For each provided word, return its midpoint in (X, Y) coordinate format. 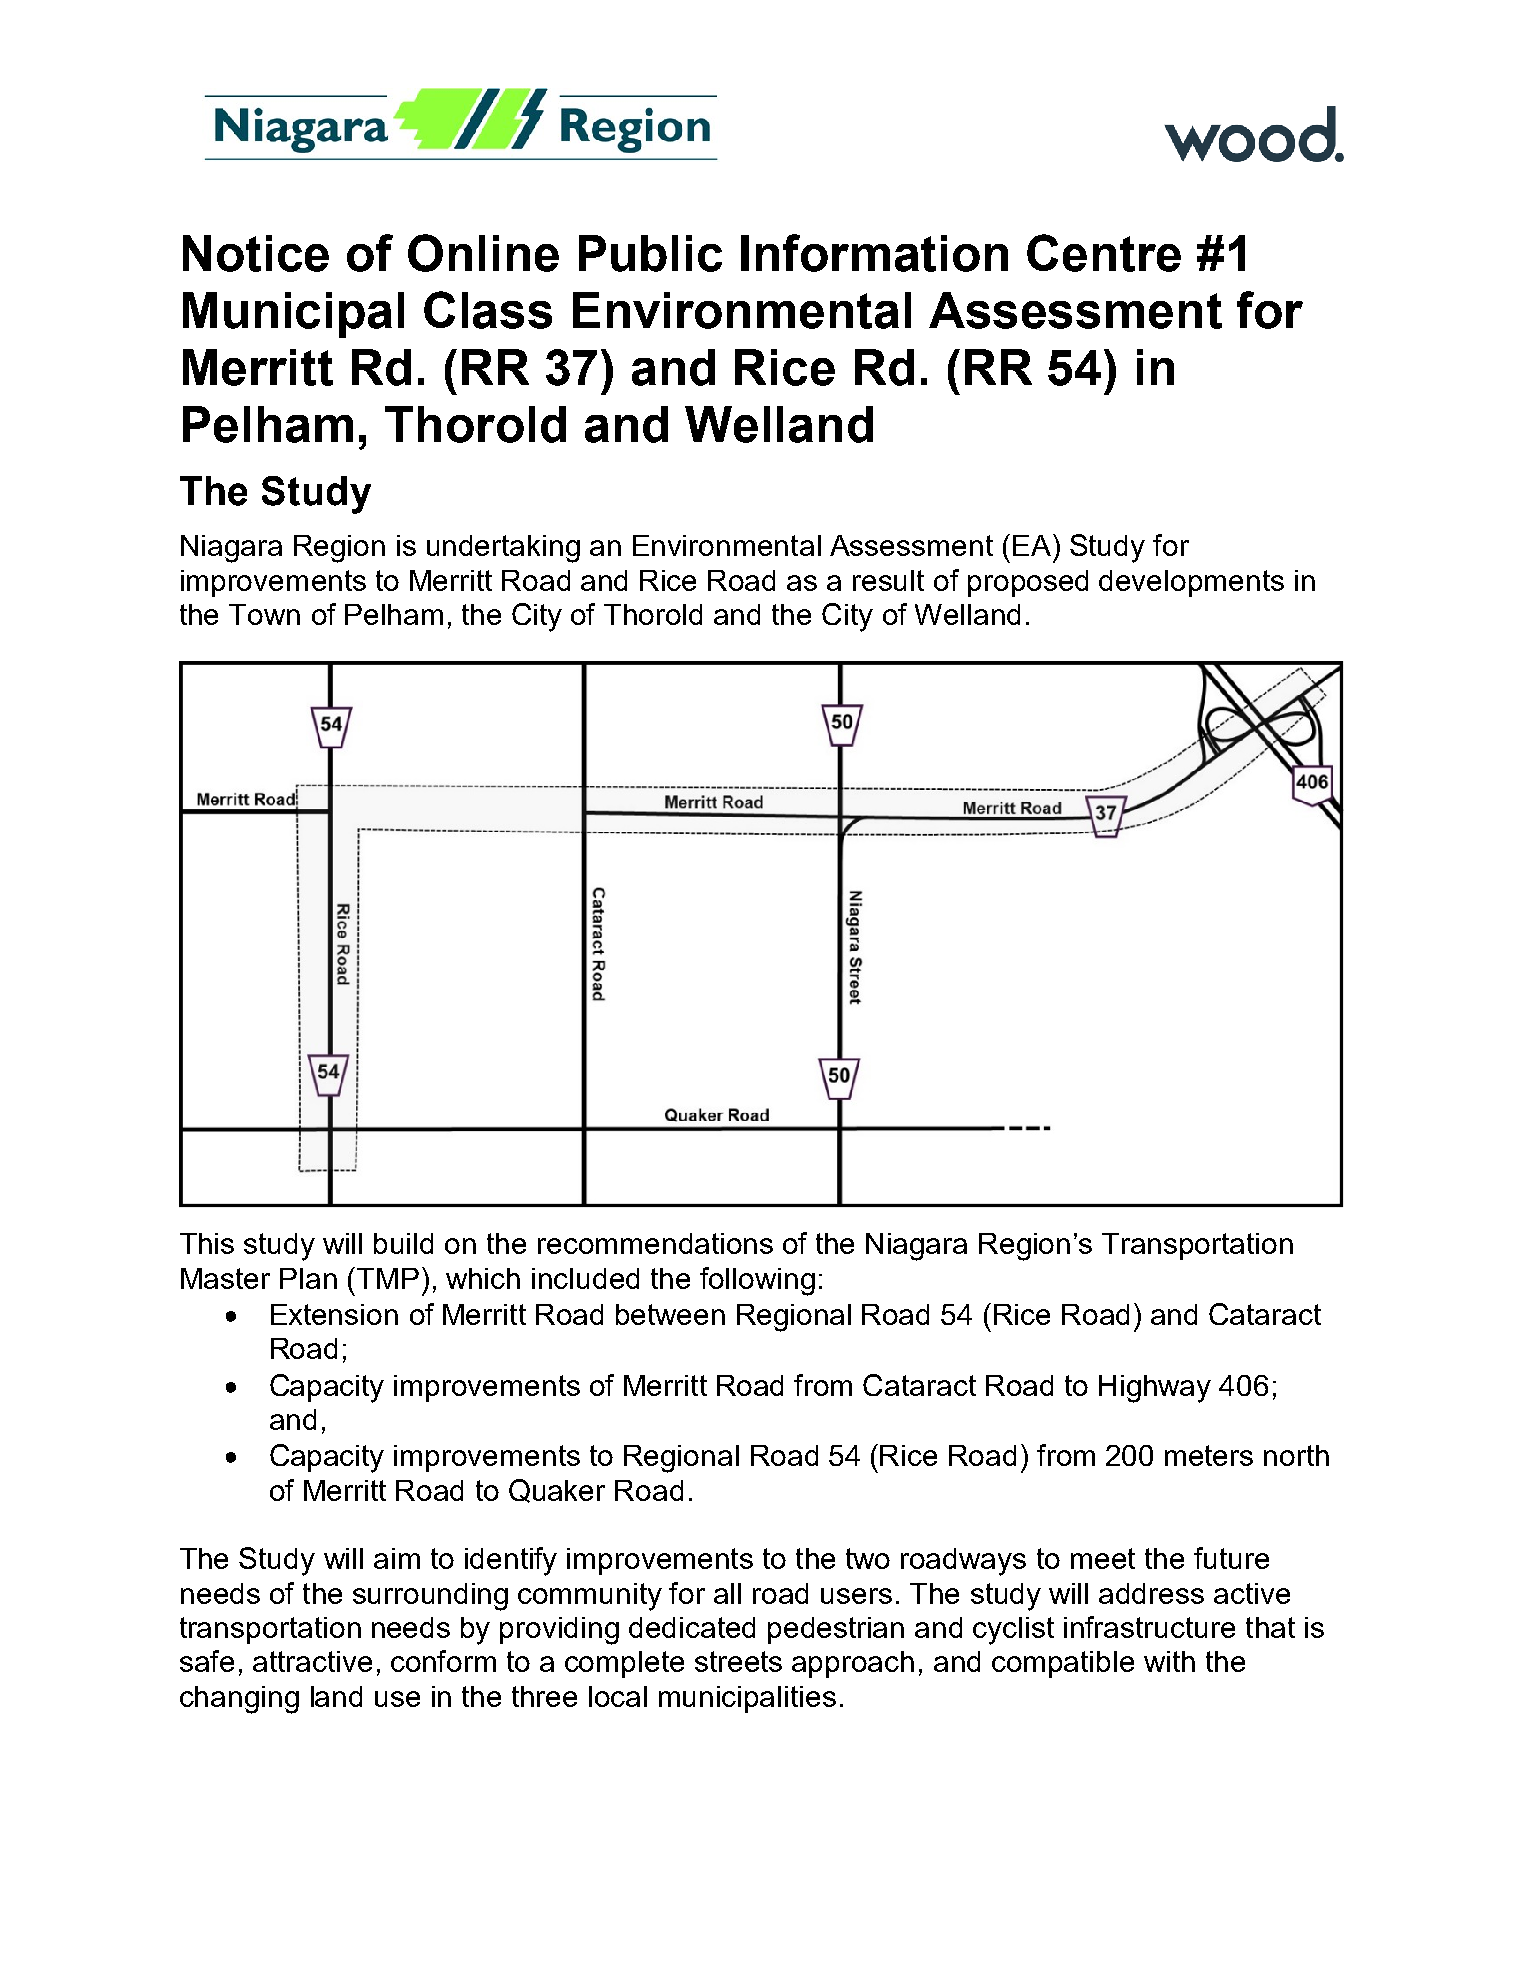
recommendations (655, 1243)
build (403, 1243)
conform (443, 1661)
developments (1191, 583)
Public (650, 253)
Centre (1104, 253)
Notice (256, 253)
